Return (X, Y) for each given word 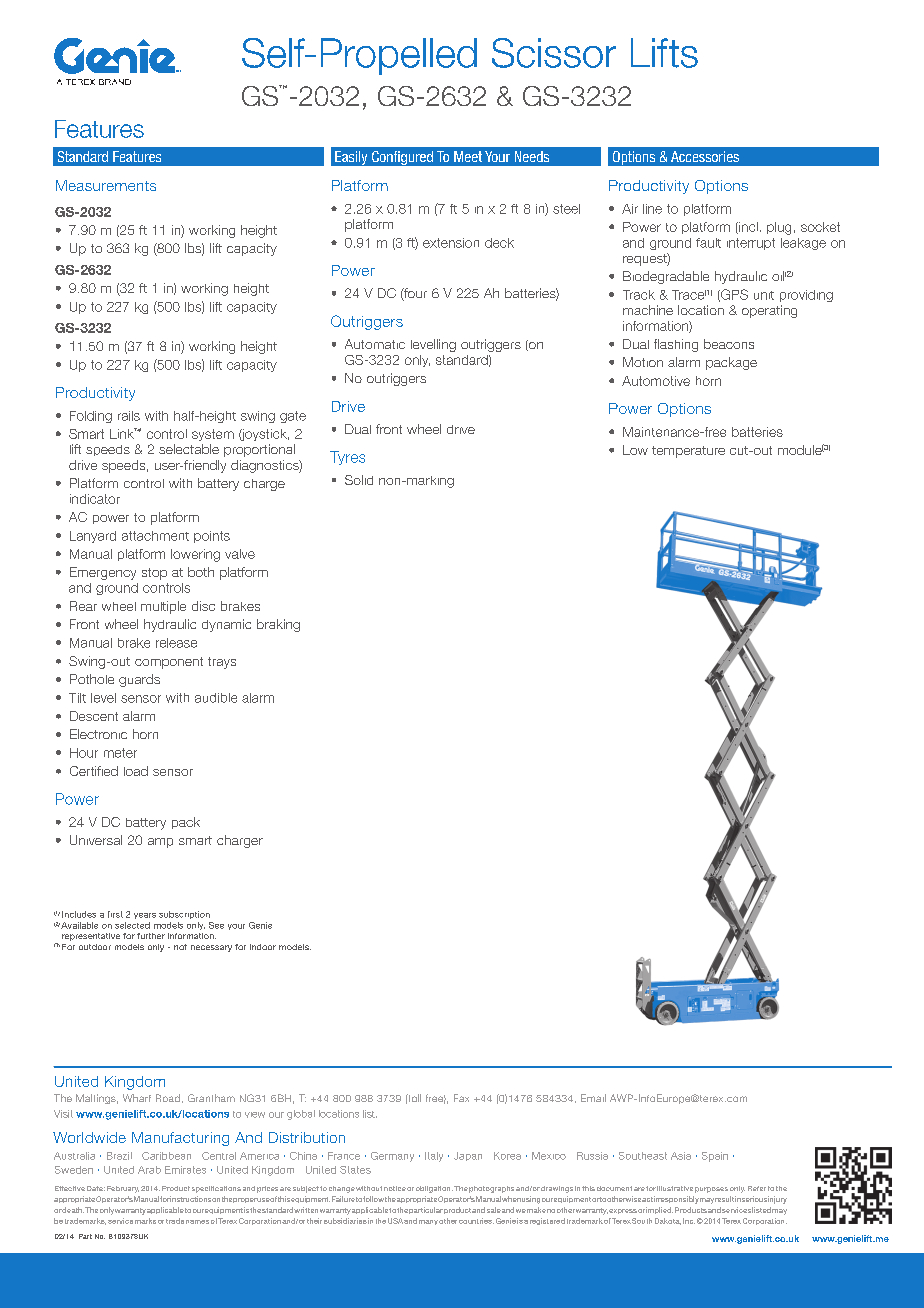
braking (278, 625)
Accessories (705, 156)
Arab (149, 1170)
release (176, 643)
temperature (688, 452)
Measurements (106, 185)
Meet (468, 156)
